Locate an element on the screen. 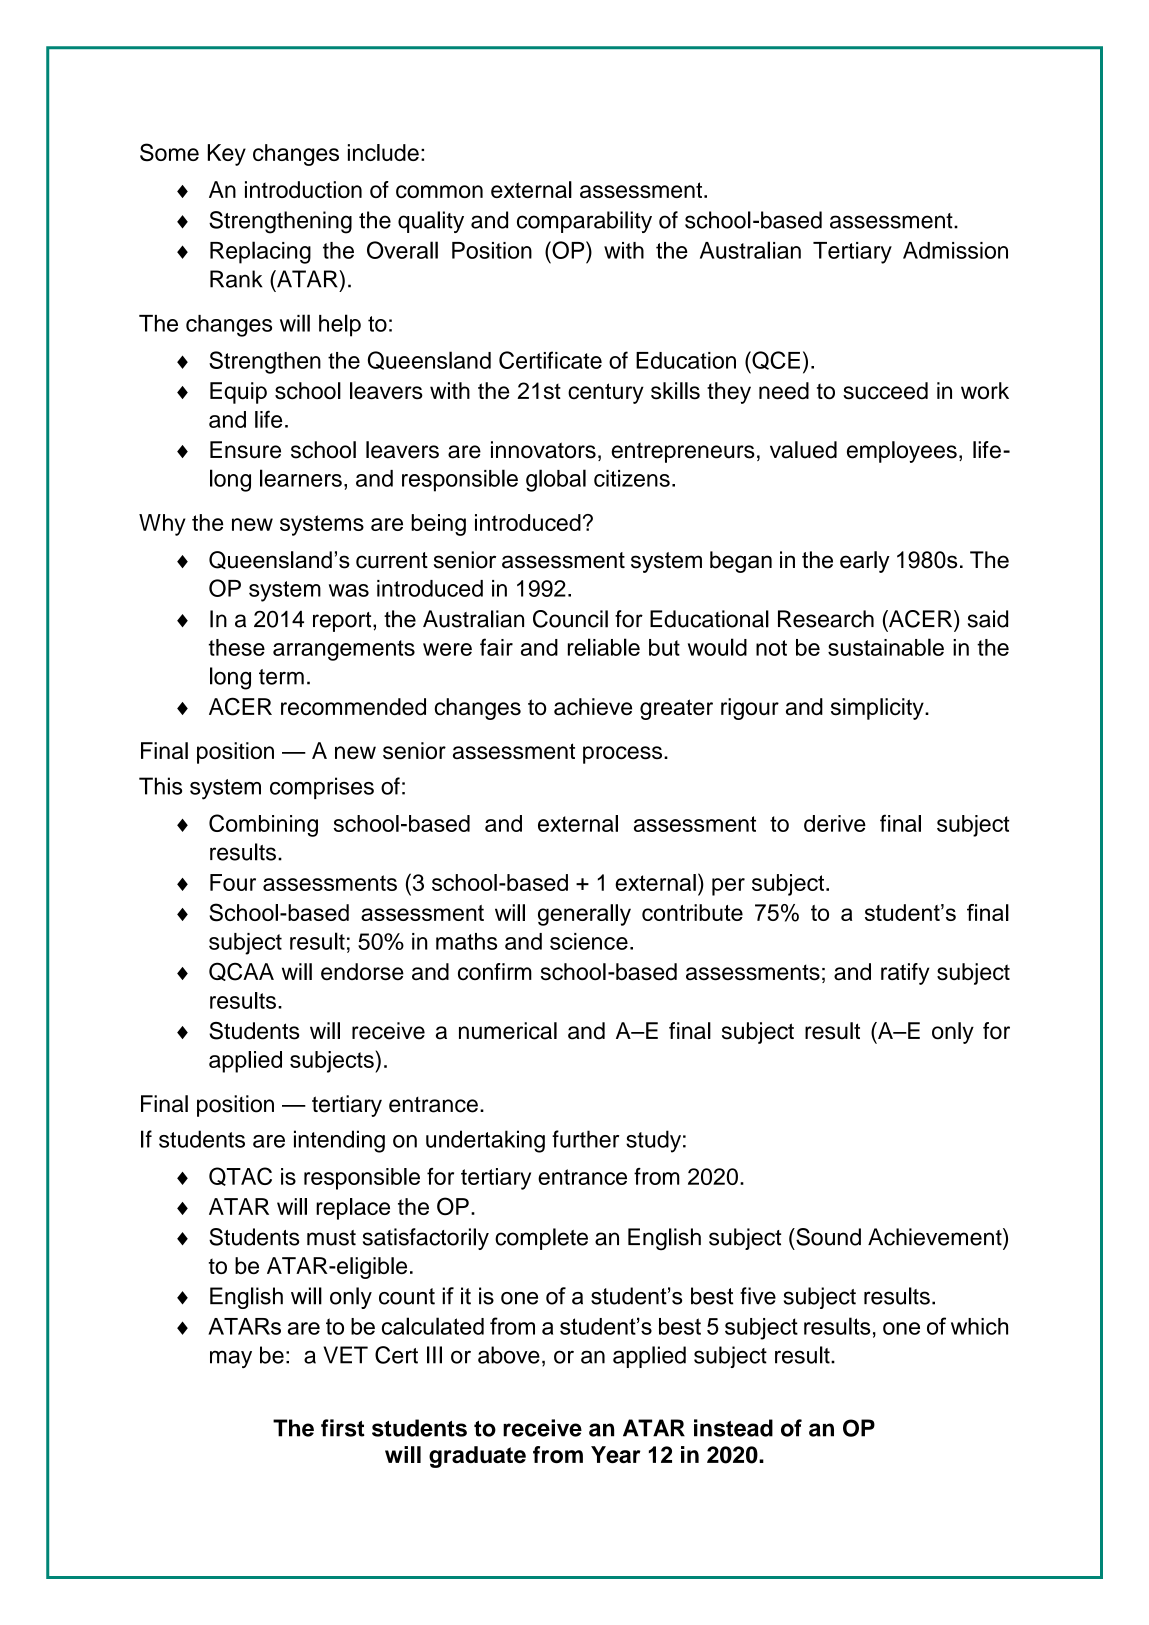 The image size is (1149, 1625). generally is located at coordinates (584, 915).
